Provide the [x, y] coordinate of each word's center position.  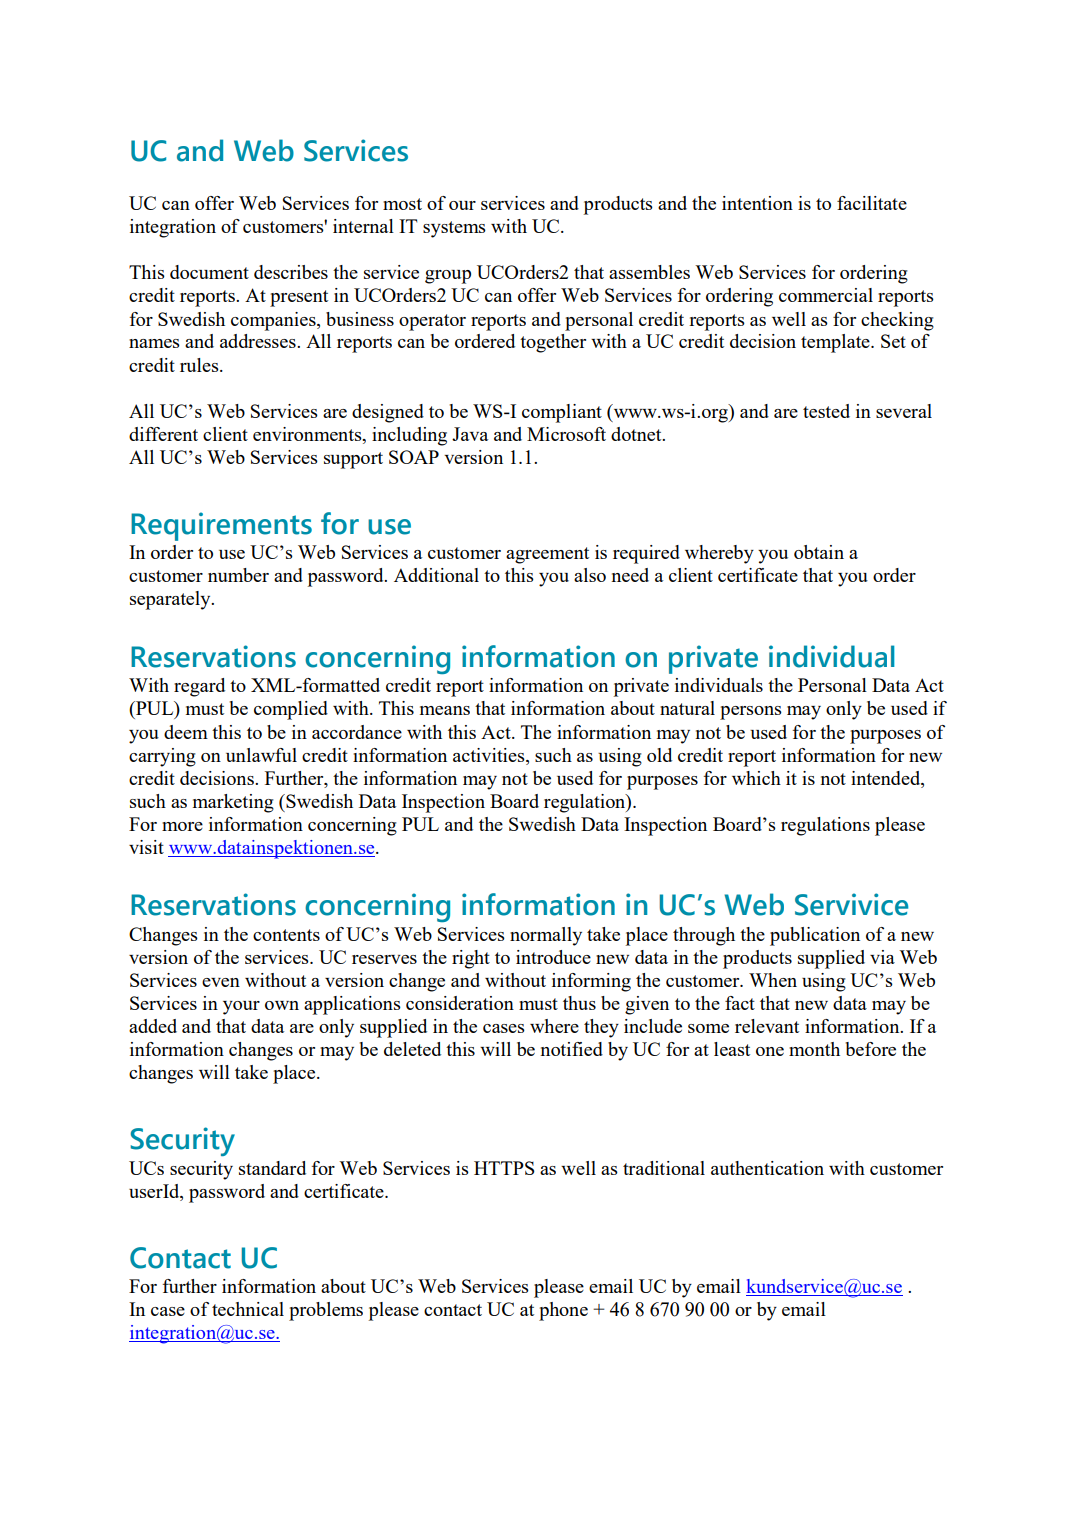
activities [490, 755]
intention [757, 203]
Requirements [221, 526]
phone [563, 1311]
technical [248, 1309]
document [209, 272]
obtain [819, 552]
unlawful [261, 755]
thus [579, 1003]
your [241, 1008]
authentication [767, 1168]
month [814, 1049]
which [756, 778]
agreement [547, 555]
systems [454, 229]
